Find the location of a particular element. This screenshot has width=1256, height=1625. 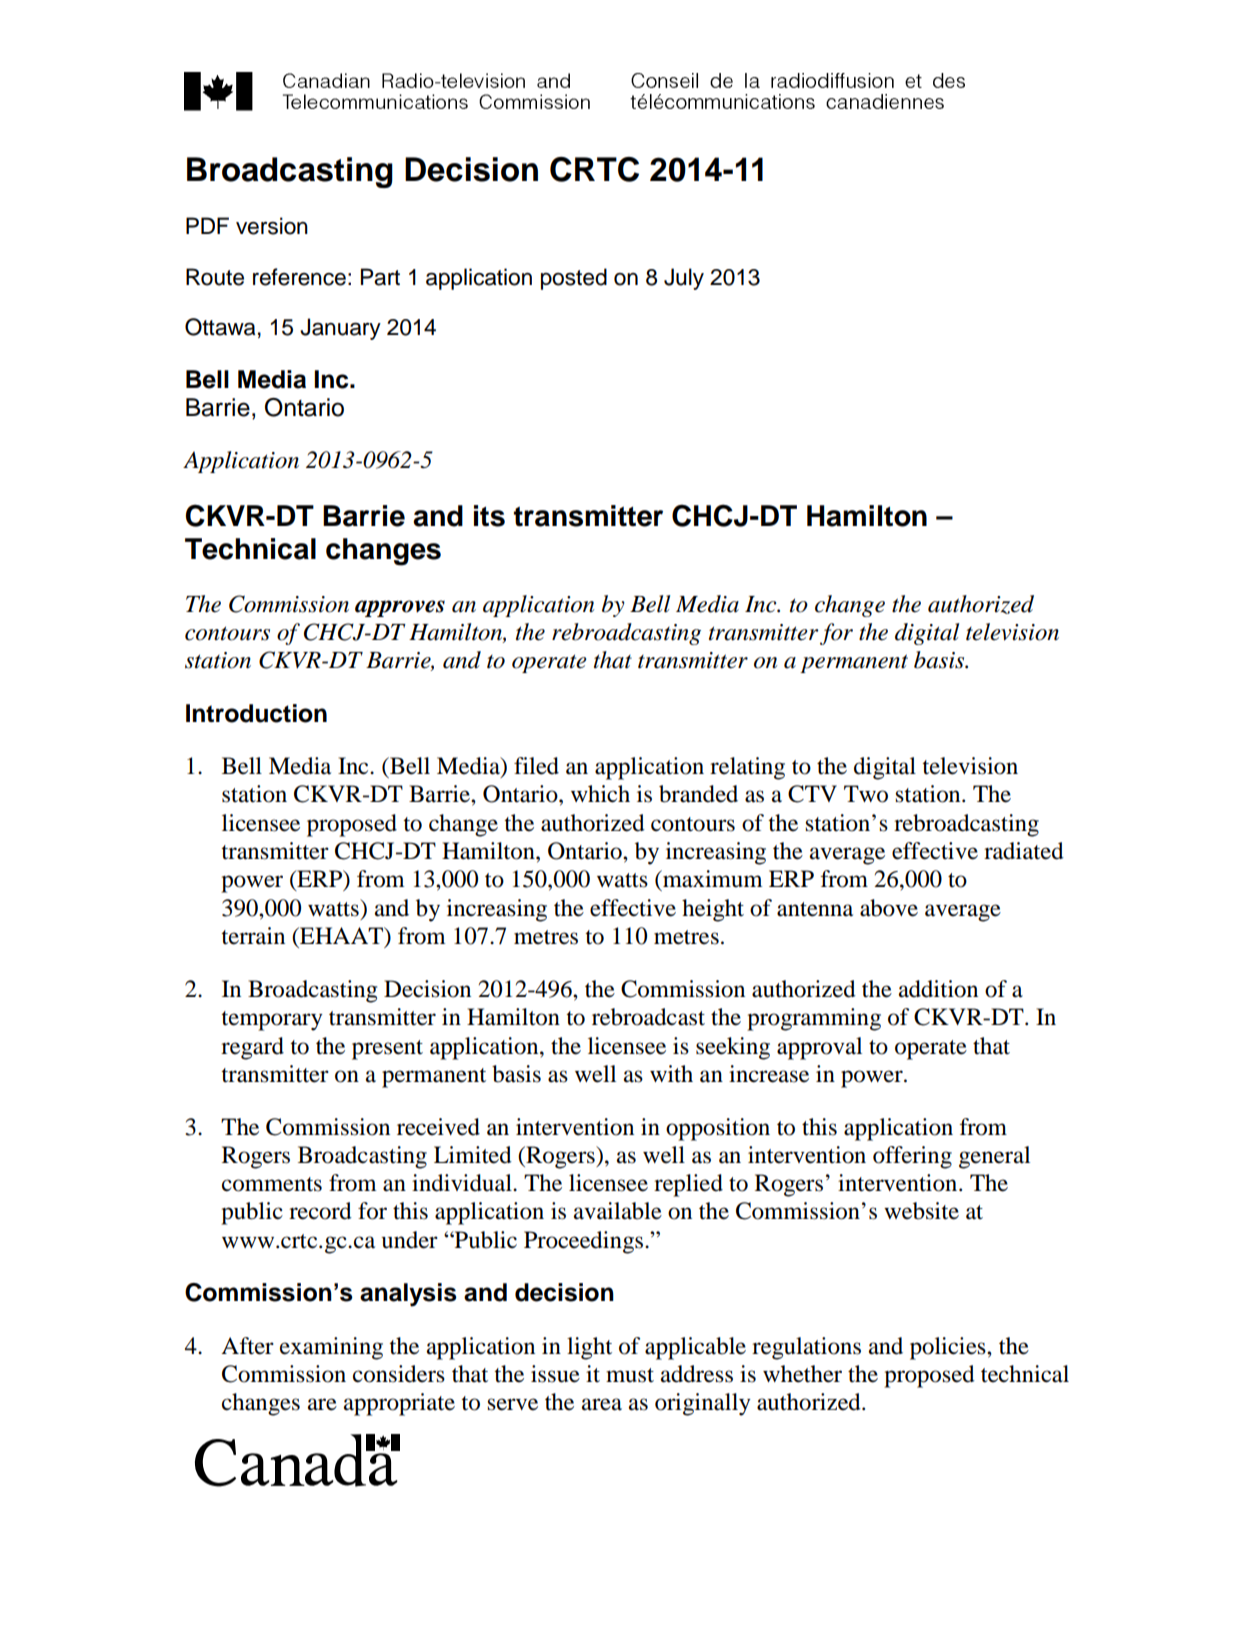

July is located at coordinates (684, 279).
